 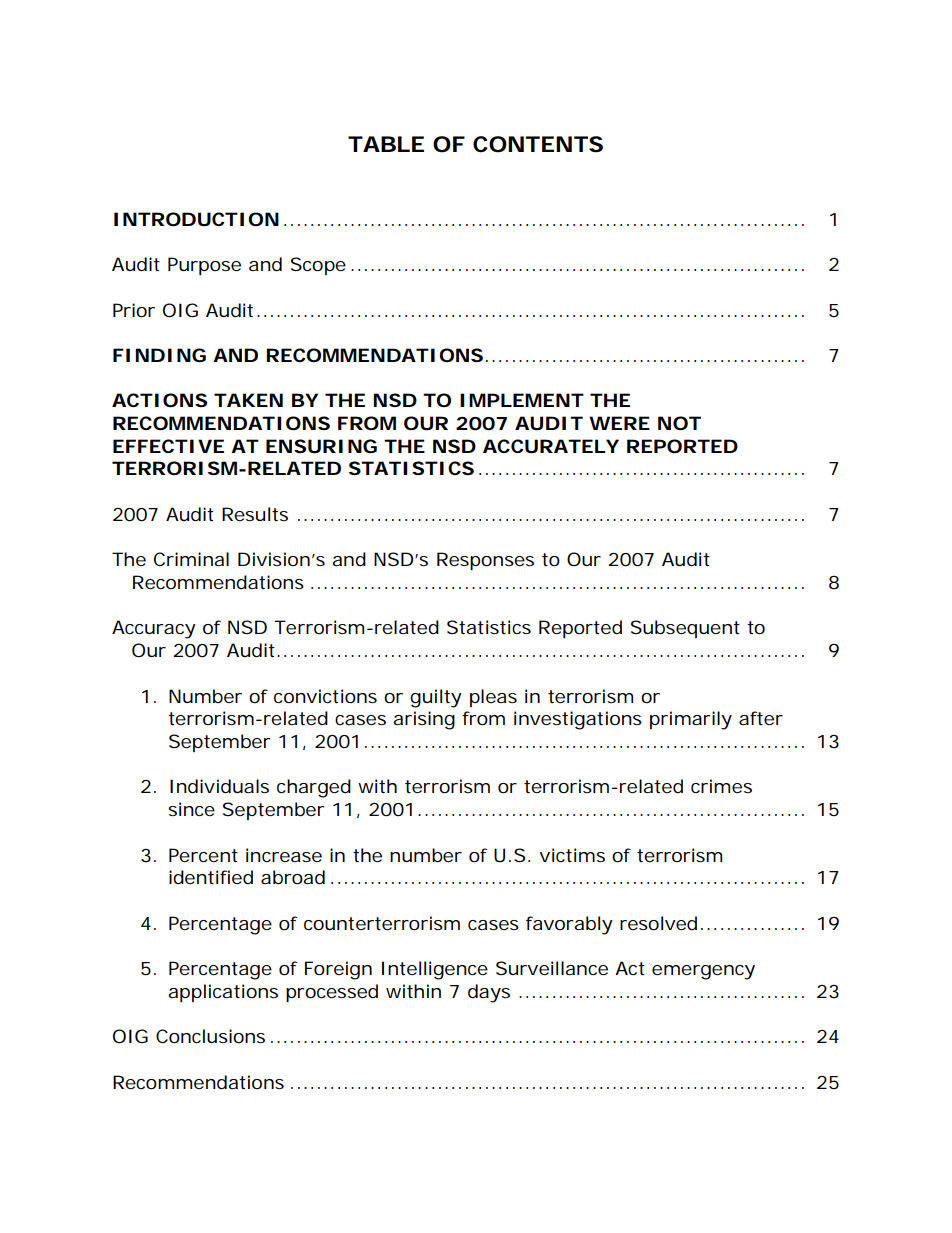 What do you see at coordinates (538, 144) in the screenshot?
I see `CONTENTS` at bounding box center [538, 144].
